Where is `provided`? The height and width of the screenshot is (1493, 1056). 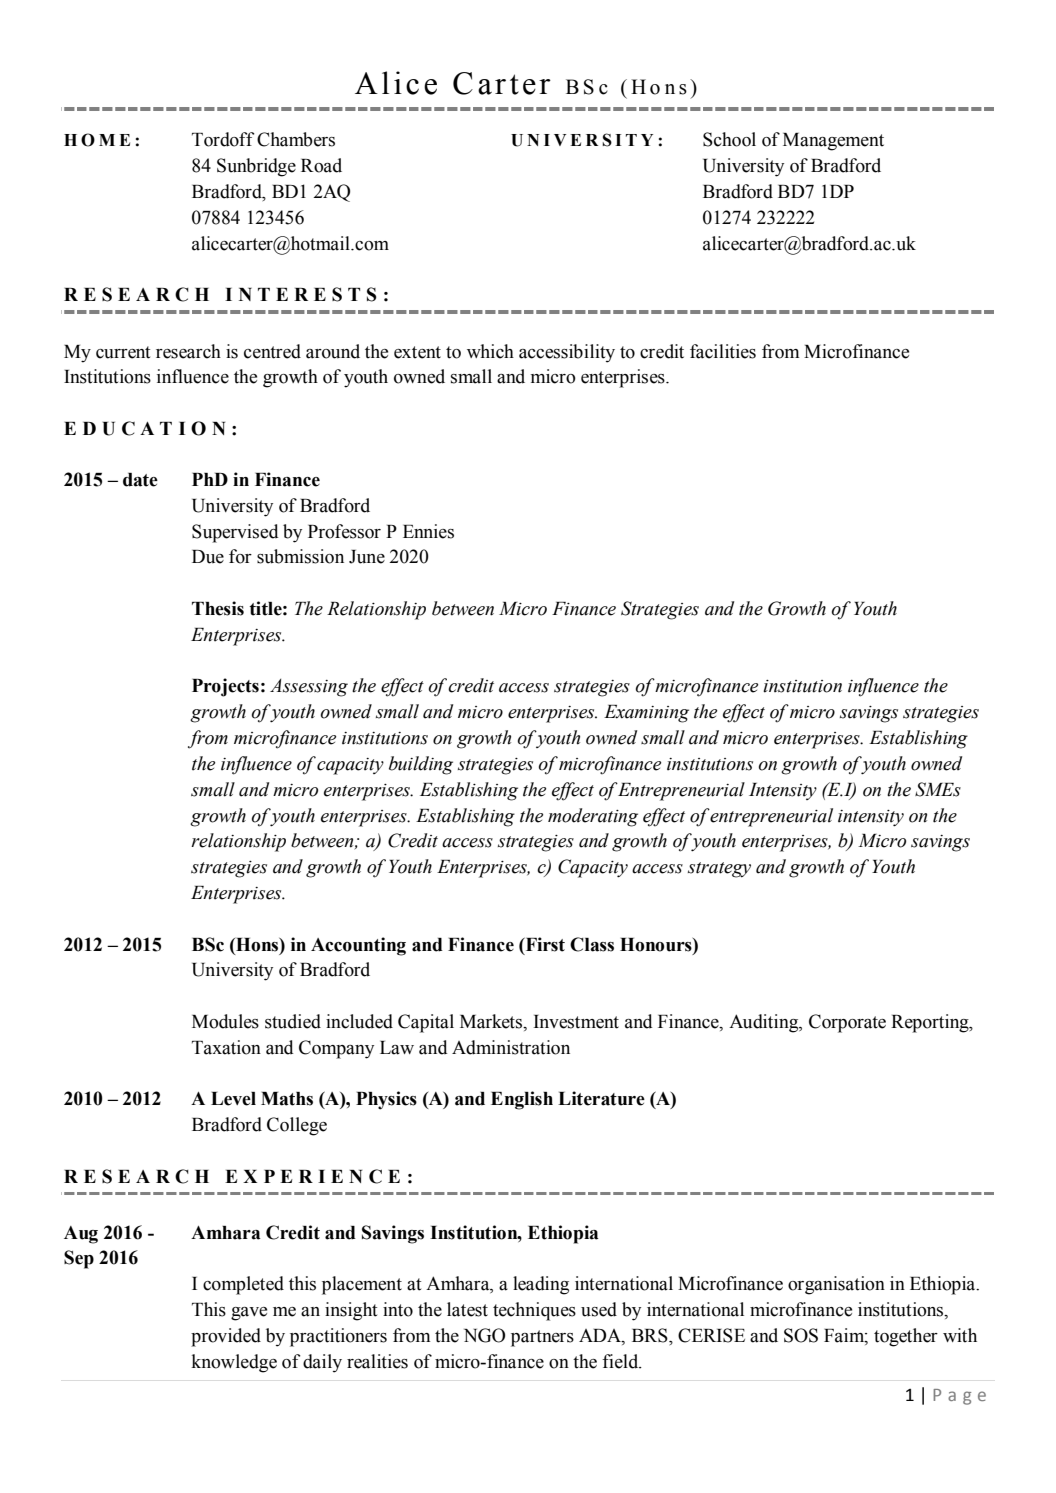
provided is located at coordinates (226, 1337).
